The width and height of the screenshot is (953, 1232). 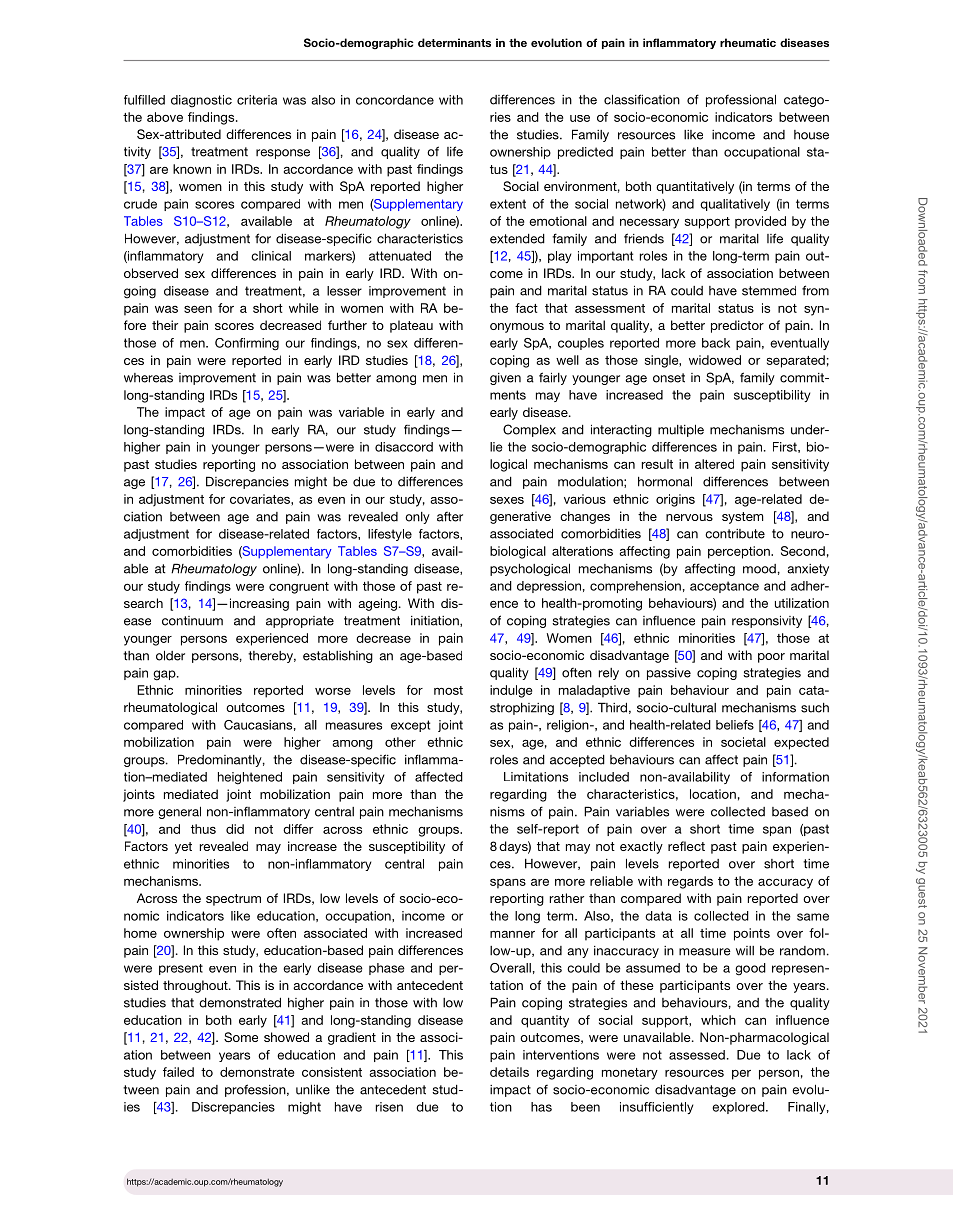 What do you see at coordinates (686, 846) in the screenshot?
I see `reflect` at bounding box center [686, 846].
